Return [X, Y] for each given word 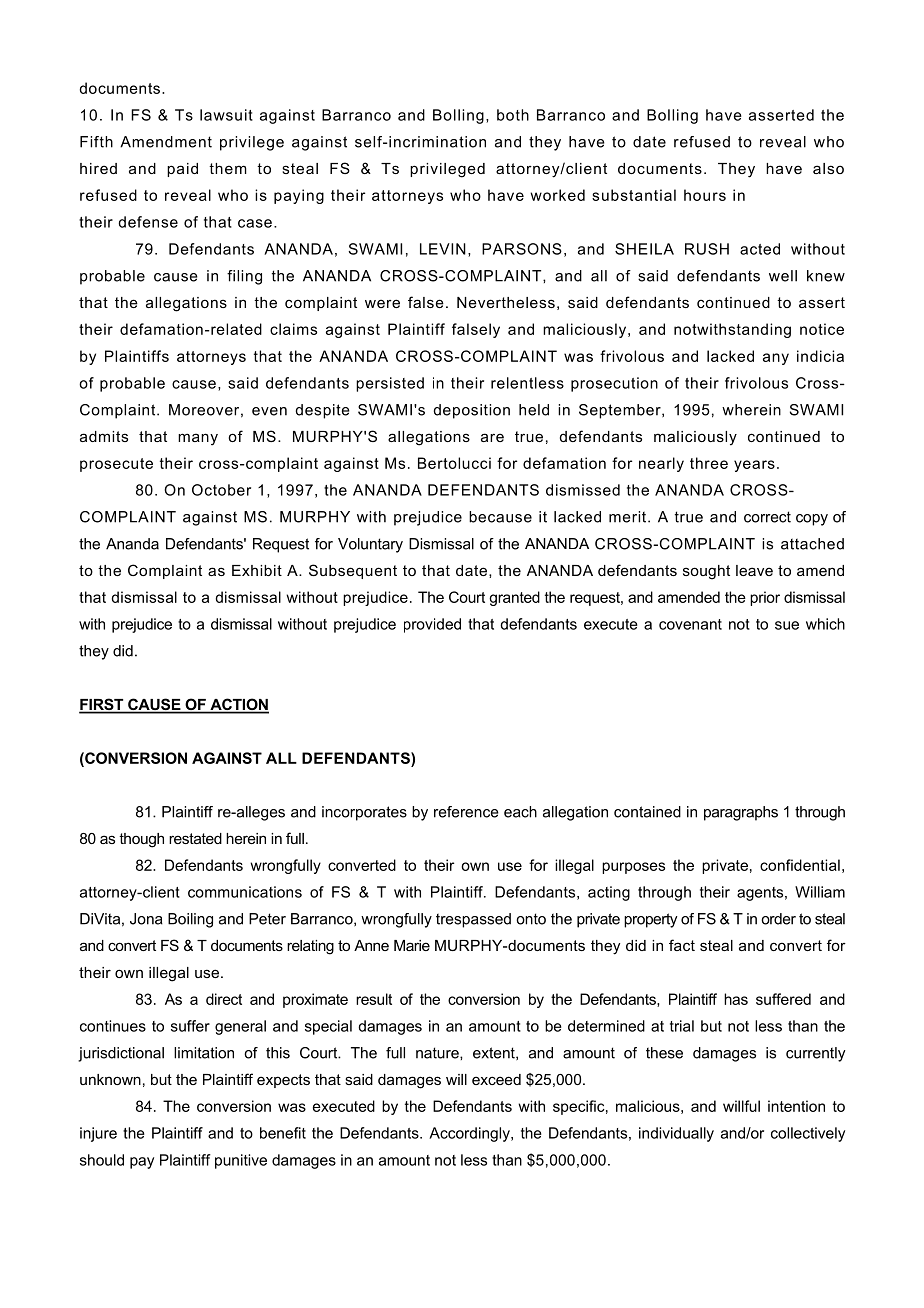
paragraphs [741, 813]
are [492, 437]
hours [705, 195]
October [221, 490]
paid [182, 170]
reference [466, 812]
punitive [241, 1161]
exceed [496, 1079]
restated [195, 838]
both [513, 115]
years [754, 466]
